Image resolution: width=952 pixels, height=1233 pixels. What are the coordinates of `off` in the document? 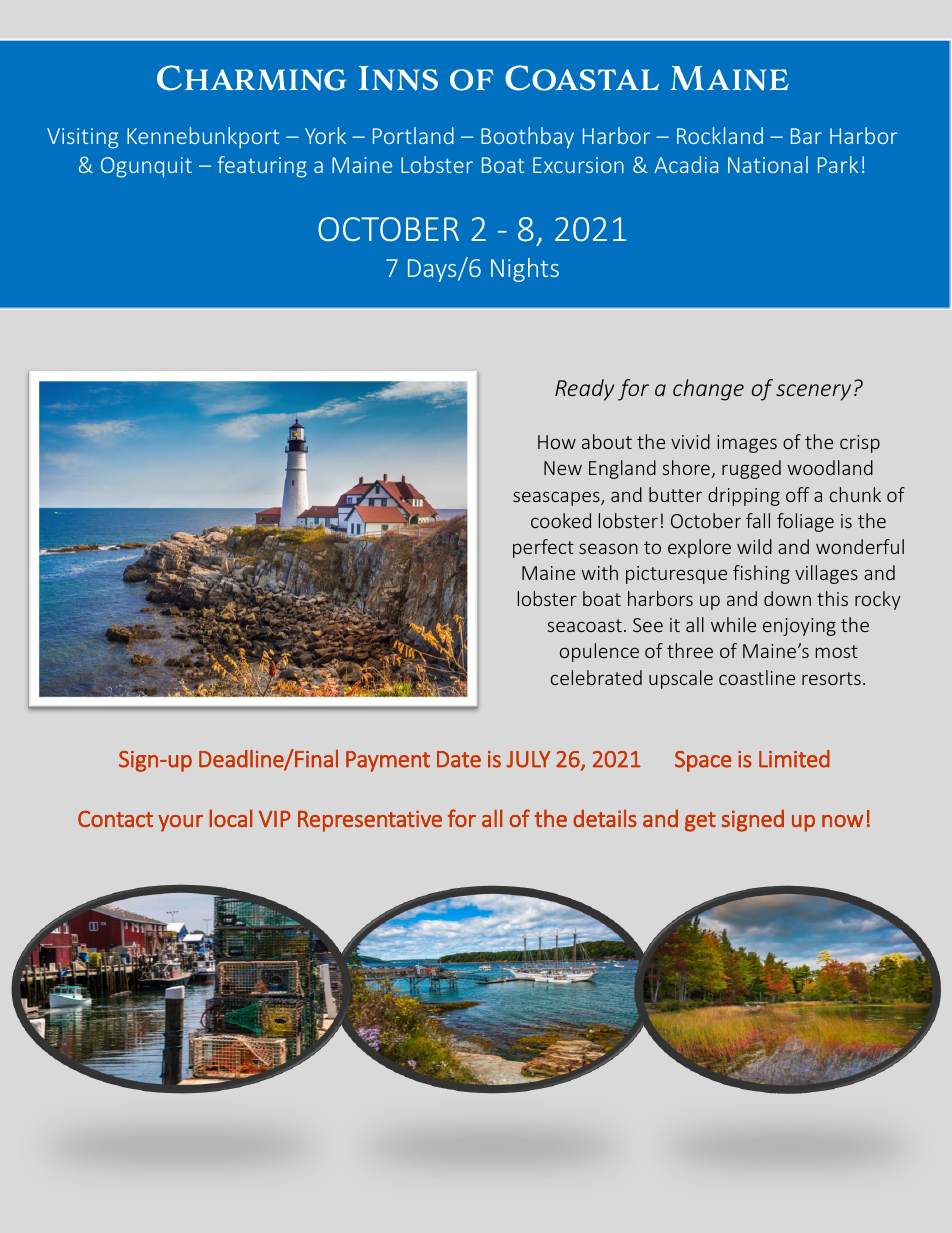 It's located at (797, 494).
